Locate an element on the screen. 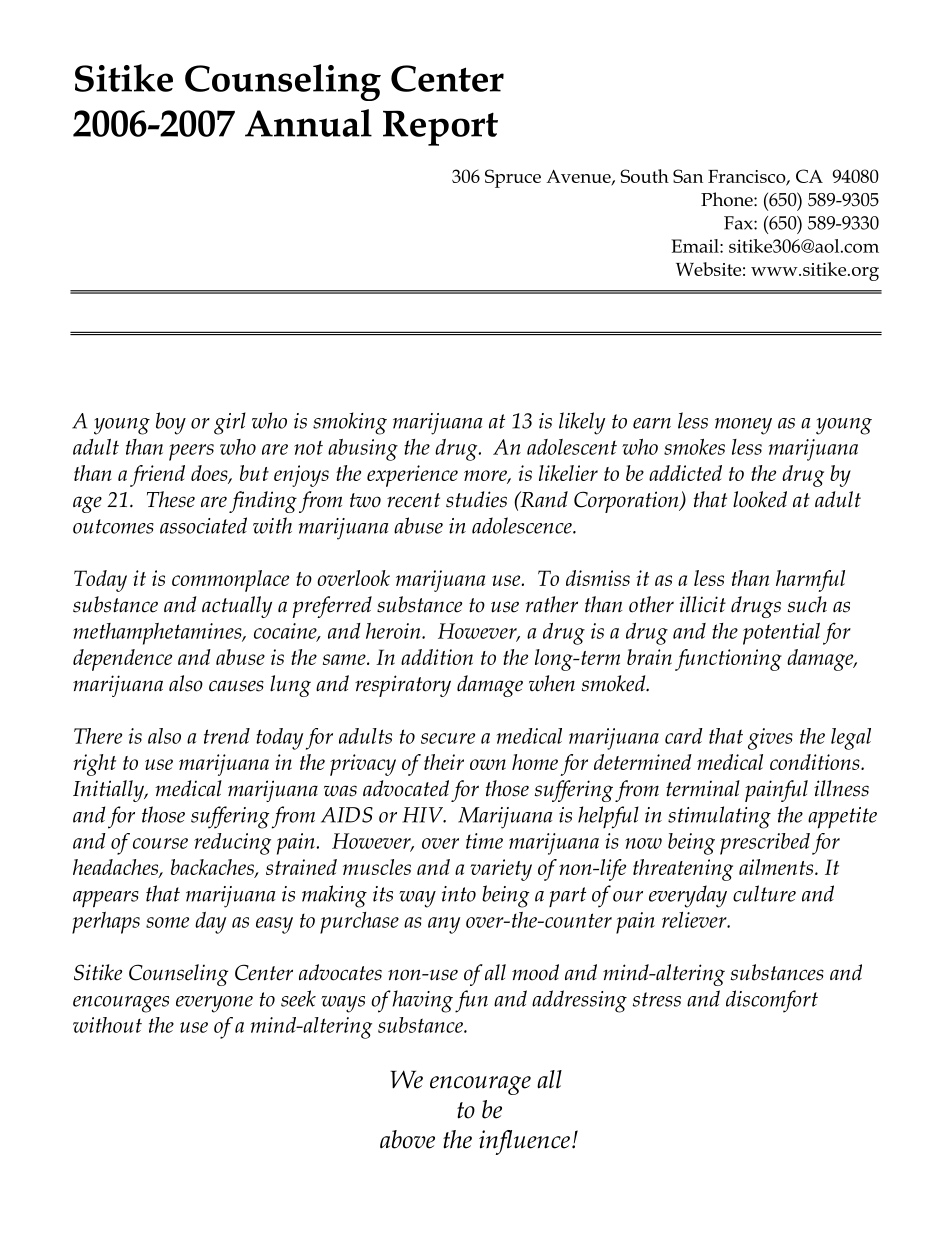 The image size is (952, 1233). discomfort is located at coordinates (772, 1001).
